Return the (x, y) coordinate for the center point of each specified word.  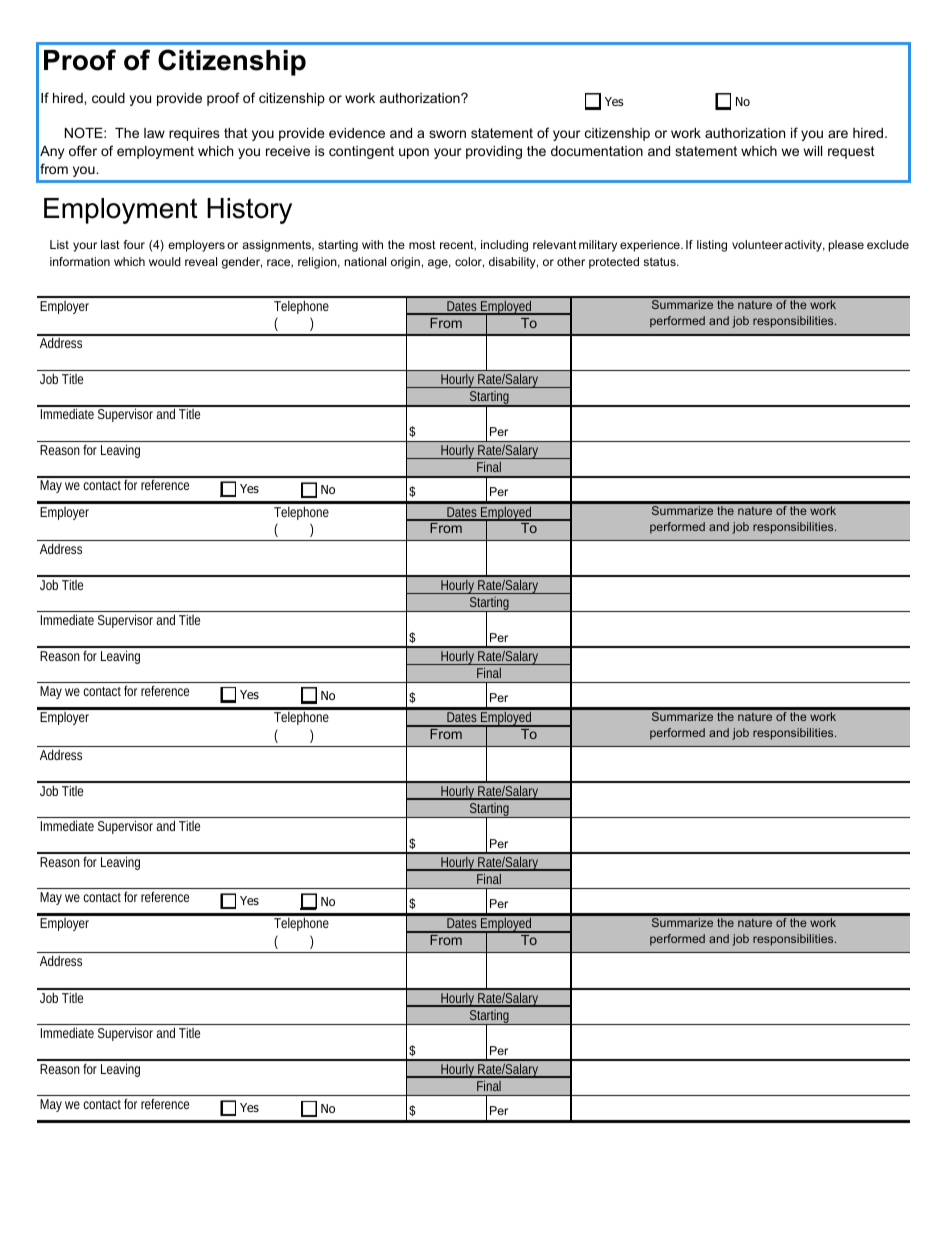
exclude (888, 244)
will (813, 151)
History (249, 211)
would (165, 261)
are (838, 134)
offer (83, 150)
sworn (447, 134)
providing (494, 152)
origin (405, 263)
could (108, 98)
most (422, 244)
